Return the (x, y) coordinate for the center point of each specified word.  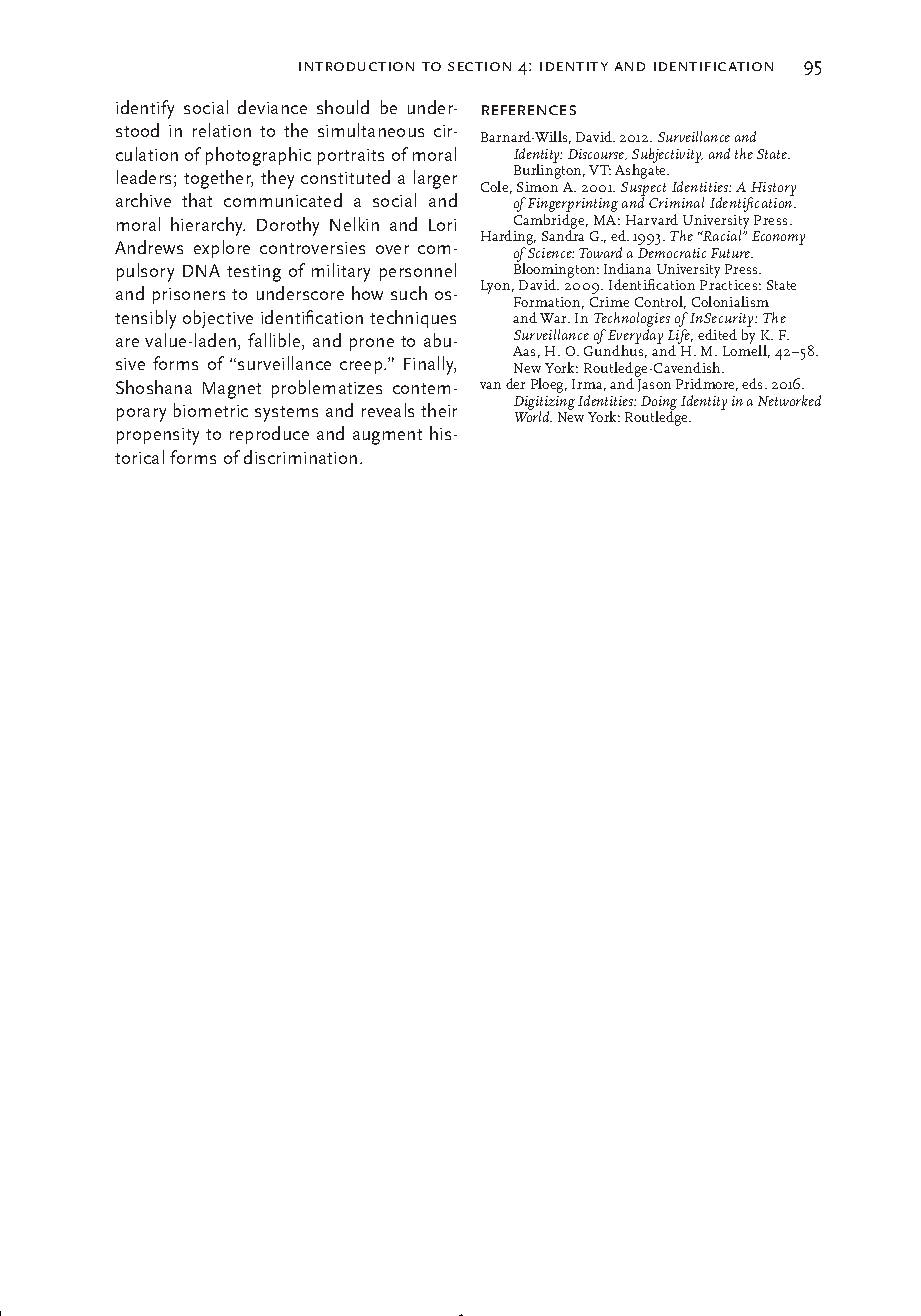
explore (222, 249)
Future (731, 253)
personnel (418, 272)
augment (387, 437)
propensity (158, 436)
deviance (272, 107)
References (529, 110)
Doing (659, 404)
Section (479, 66)
